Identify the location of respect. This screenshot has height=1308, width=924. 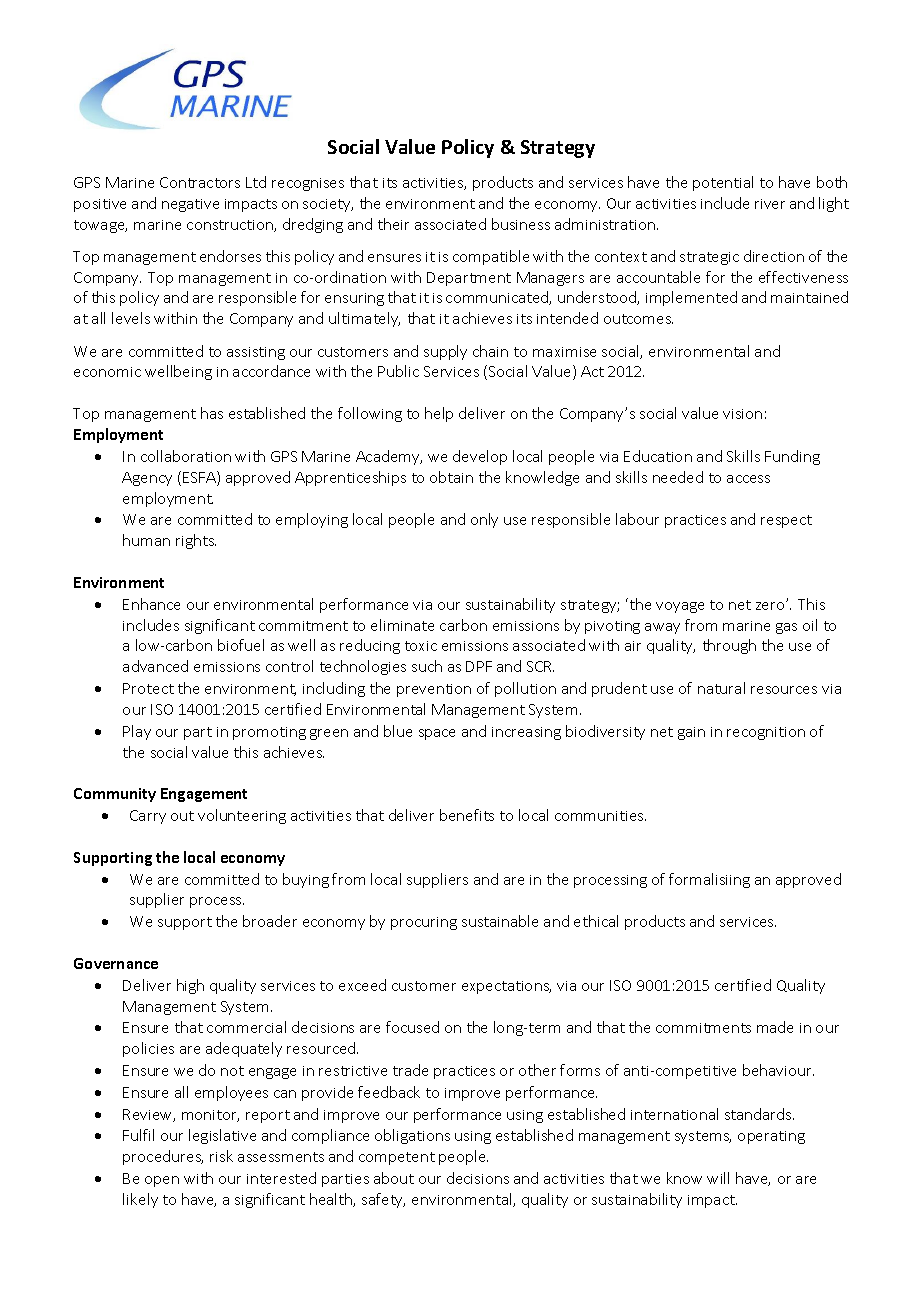
(786, 521).
